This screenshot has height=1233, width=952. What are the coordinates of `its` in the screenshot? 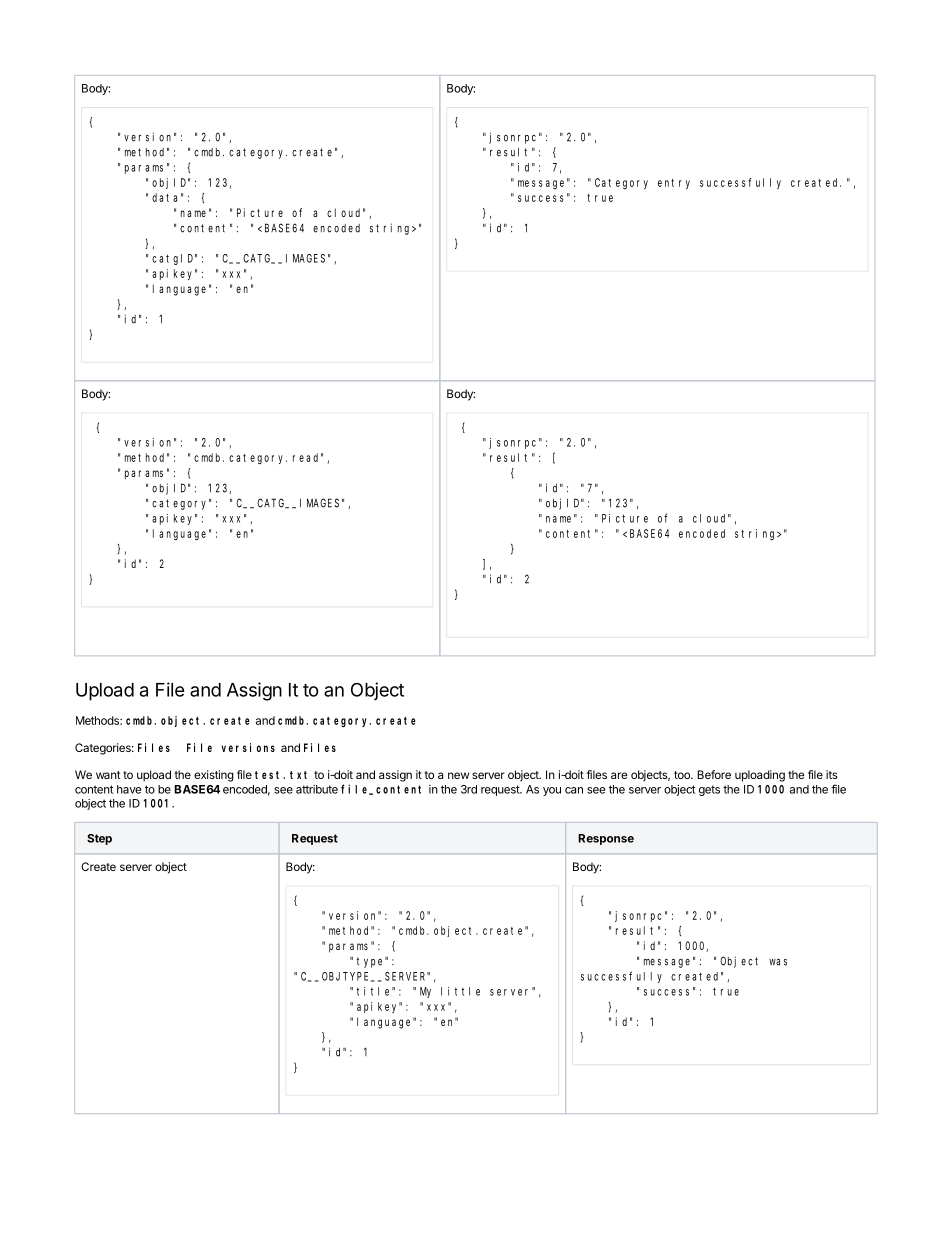 It's located at (832, 774).
